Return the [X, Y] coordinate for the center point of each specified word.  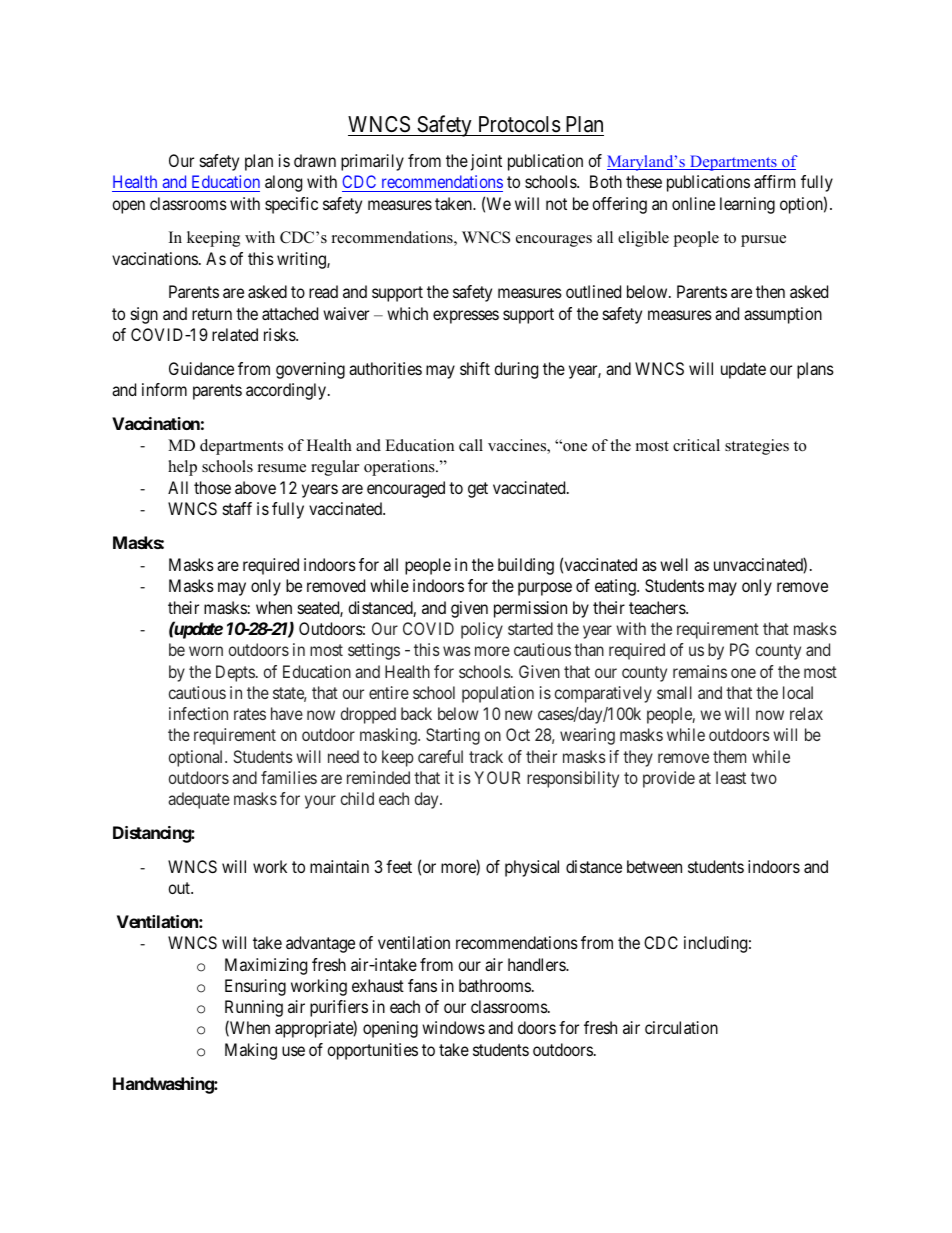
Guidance [201, 368]
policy [482, 630]
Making [251, 1051]
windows [453, 1027]
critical [696, 445]
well [674, 564]
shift [475, 368]
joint [486, 162]
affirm [774, 181]
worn [206, 651]
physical [532, 868]
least [731, 777]
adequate [199, 800]
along [283, 183]
